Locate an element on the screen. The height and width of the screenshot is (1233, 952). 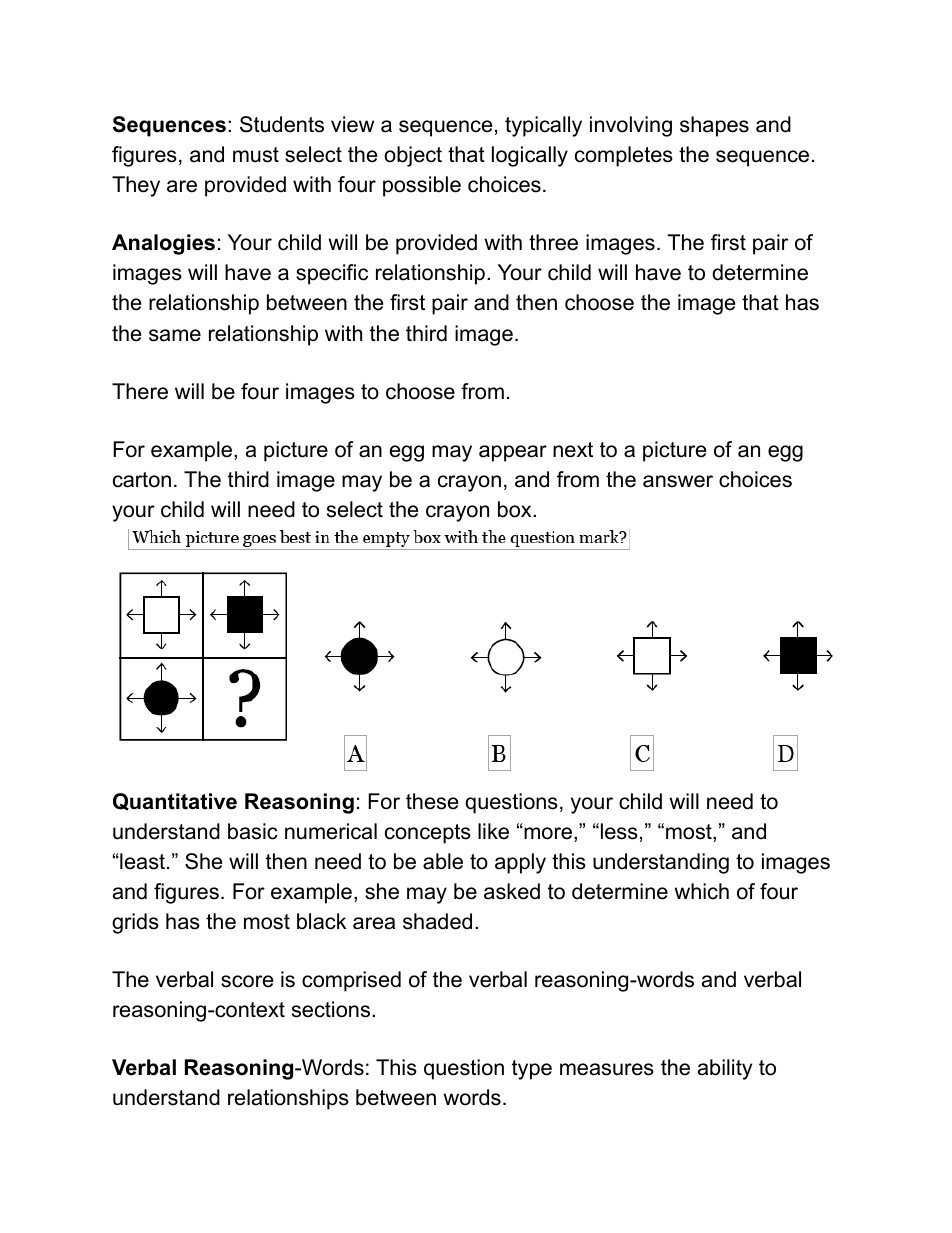
Quantitative is located at coordinates (175, 802).
